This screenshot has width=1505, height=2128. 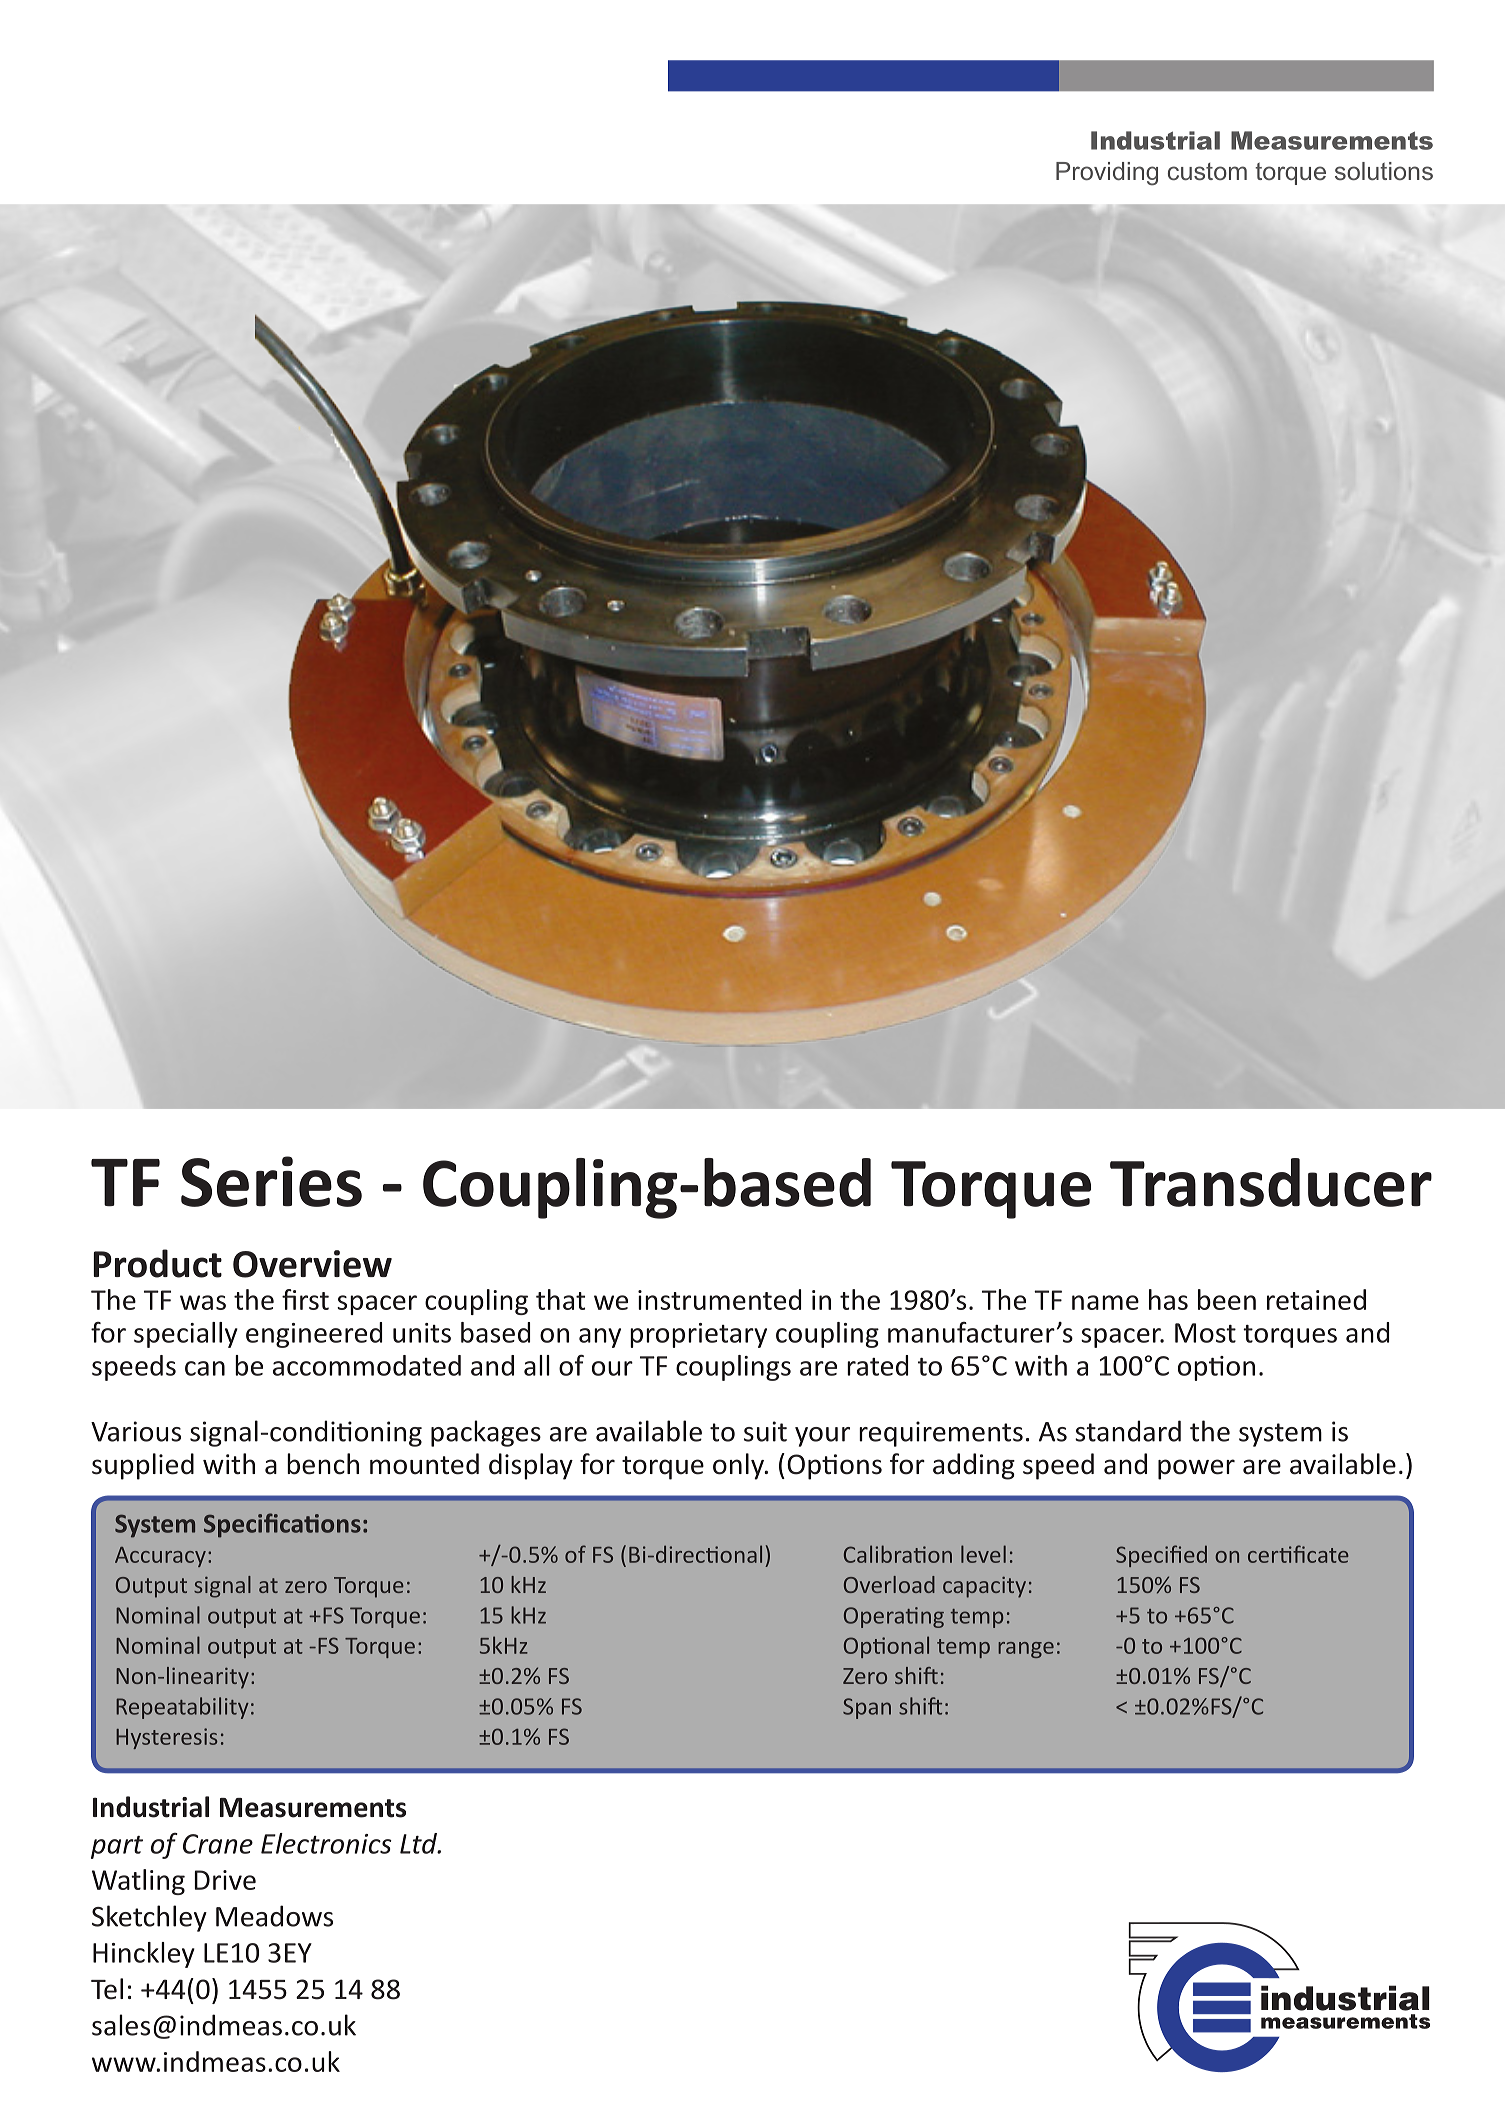 What do you see at coordinates (719, 1299) in the screenshot?
I see `instrumented` at bounding box center [719, 1299].
